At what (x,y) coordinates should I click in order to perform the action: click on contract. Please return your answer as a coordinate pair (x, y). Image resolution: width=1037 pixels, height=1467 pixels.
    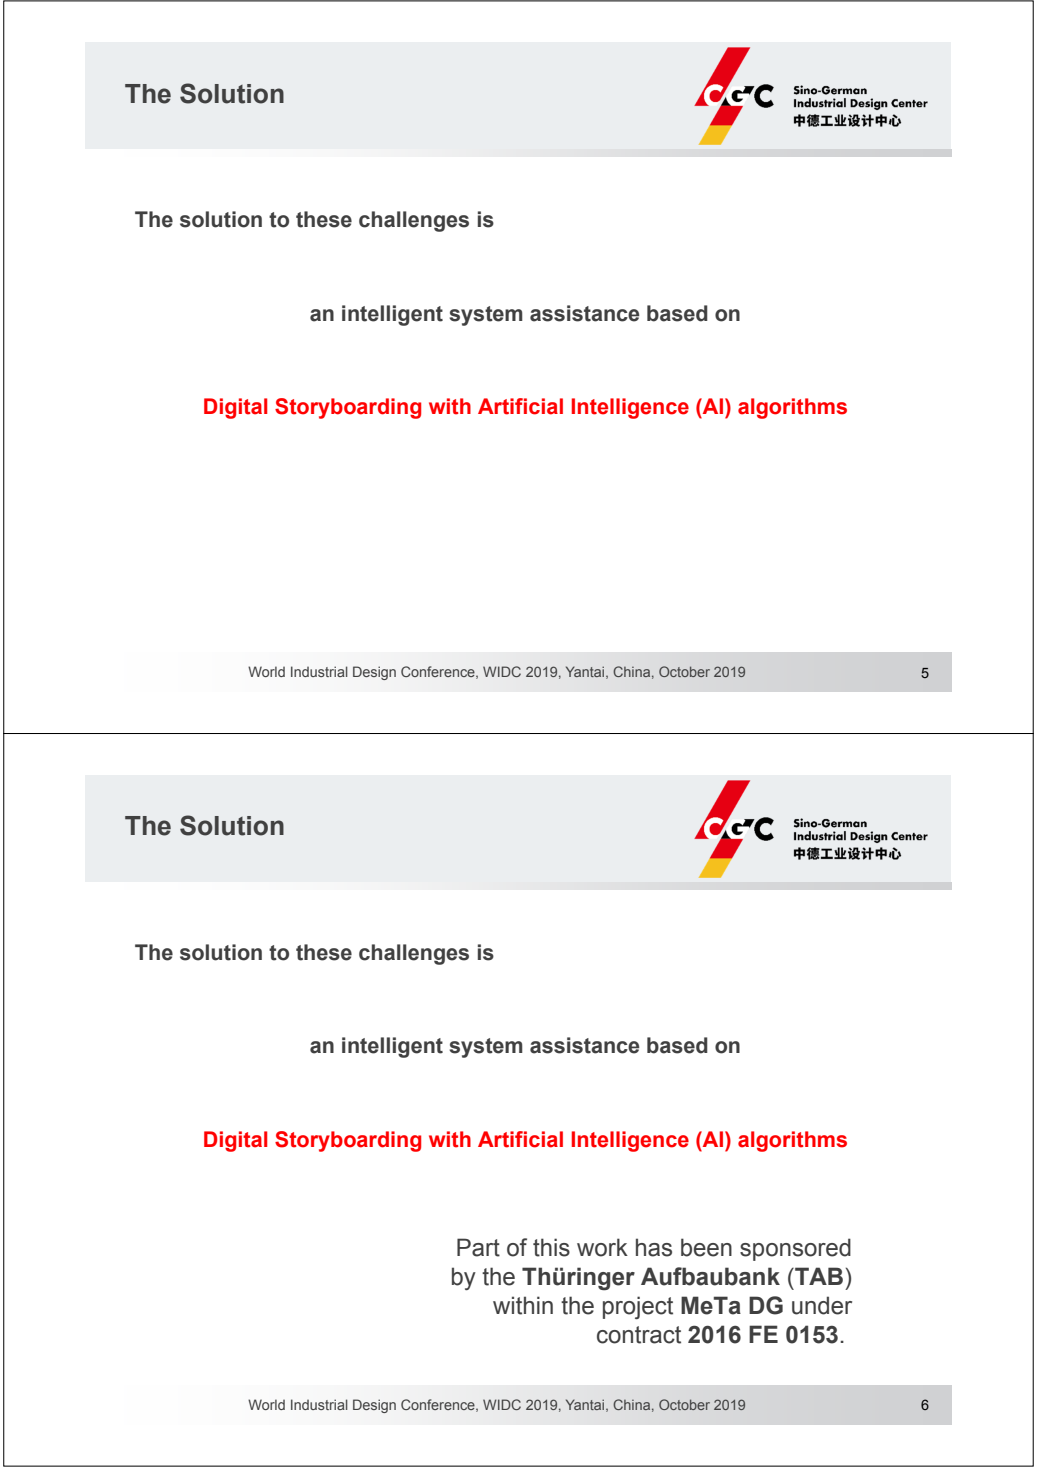
    Looking at the image, I should click on (639, 1335).
